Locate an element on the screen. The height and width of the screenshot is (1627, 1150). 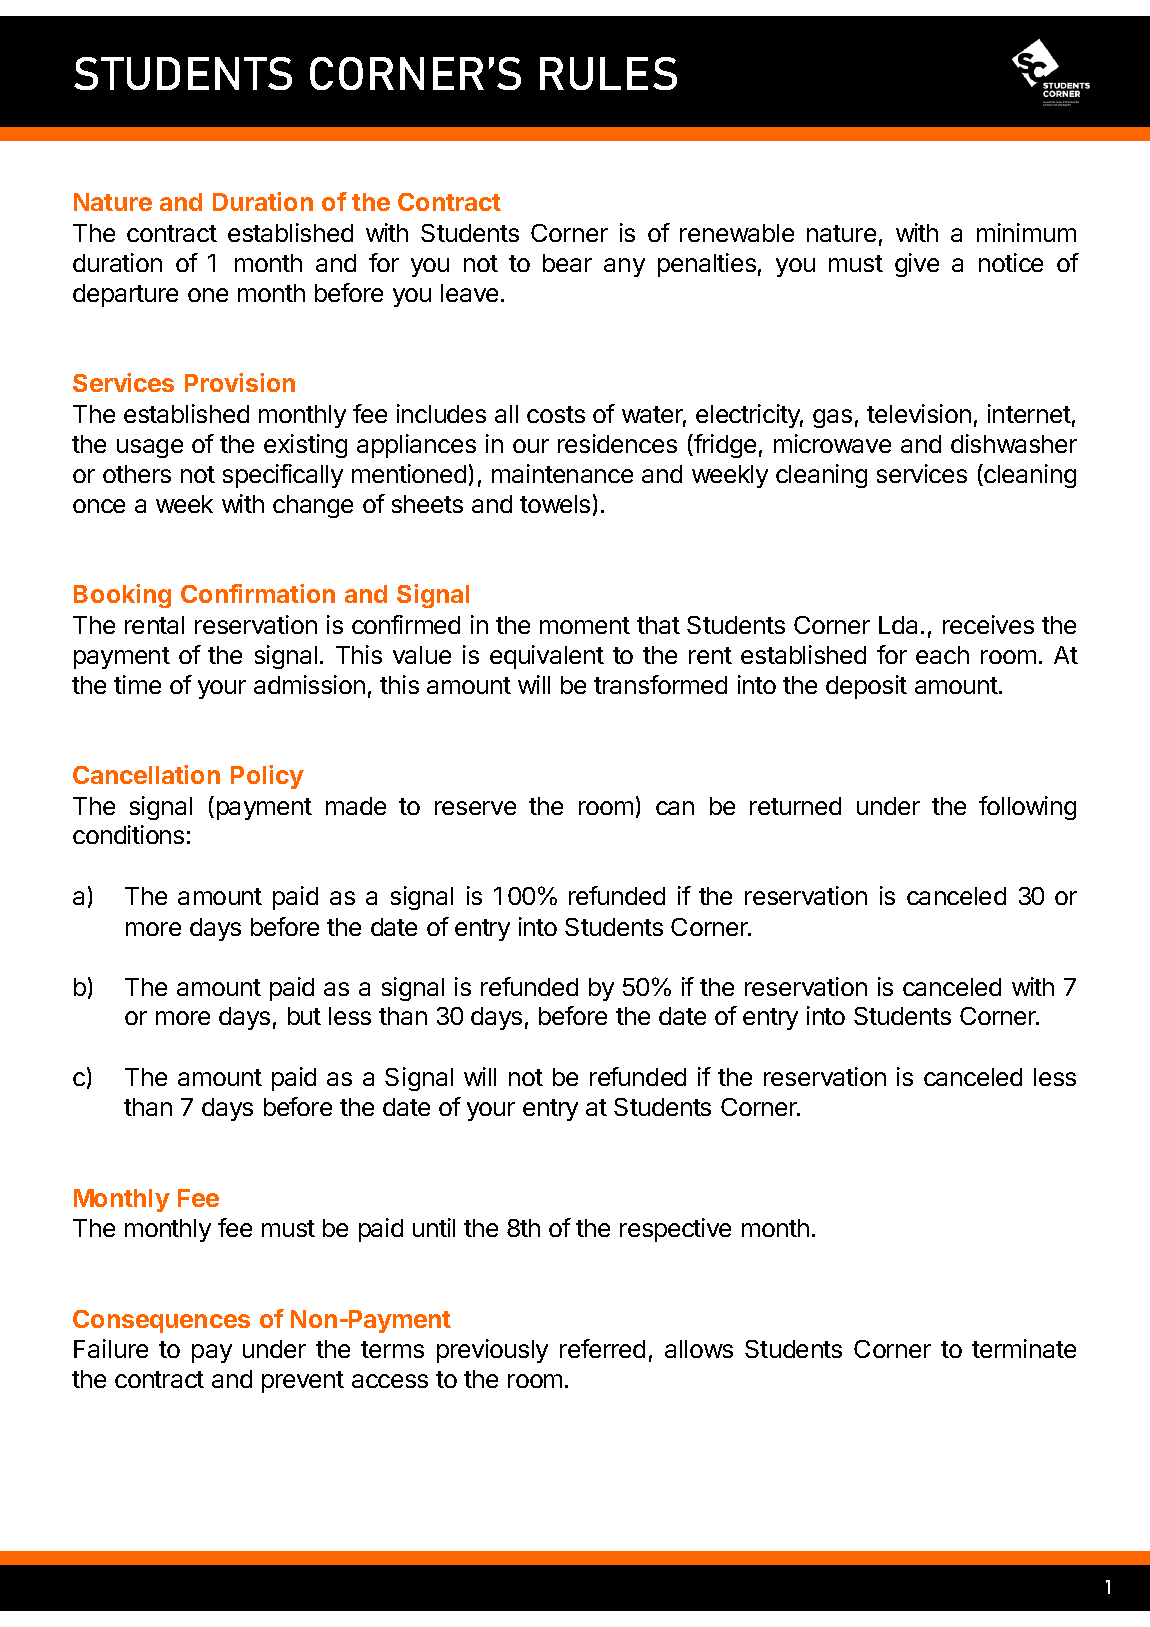
Consequences is located at coordinates (161, 1321).
